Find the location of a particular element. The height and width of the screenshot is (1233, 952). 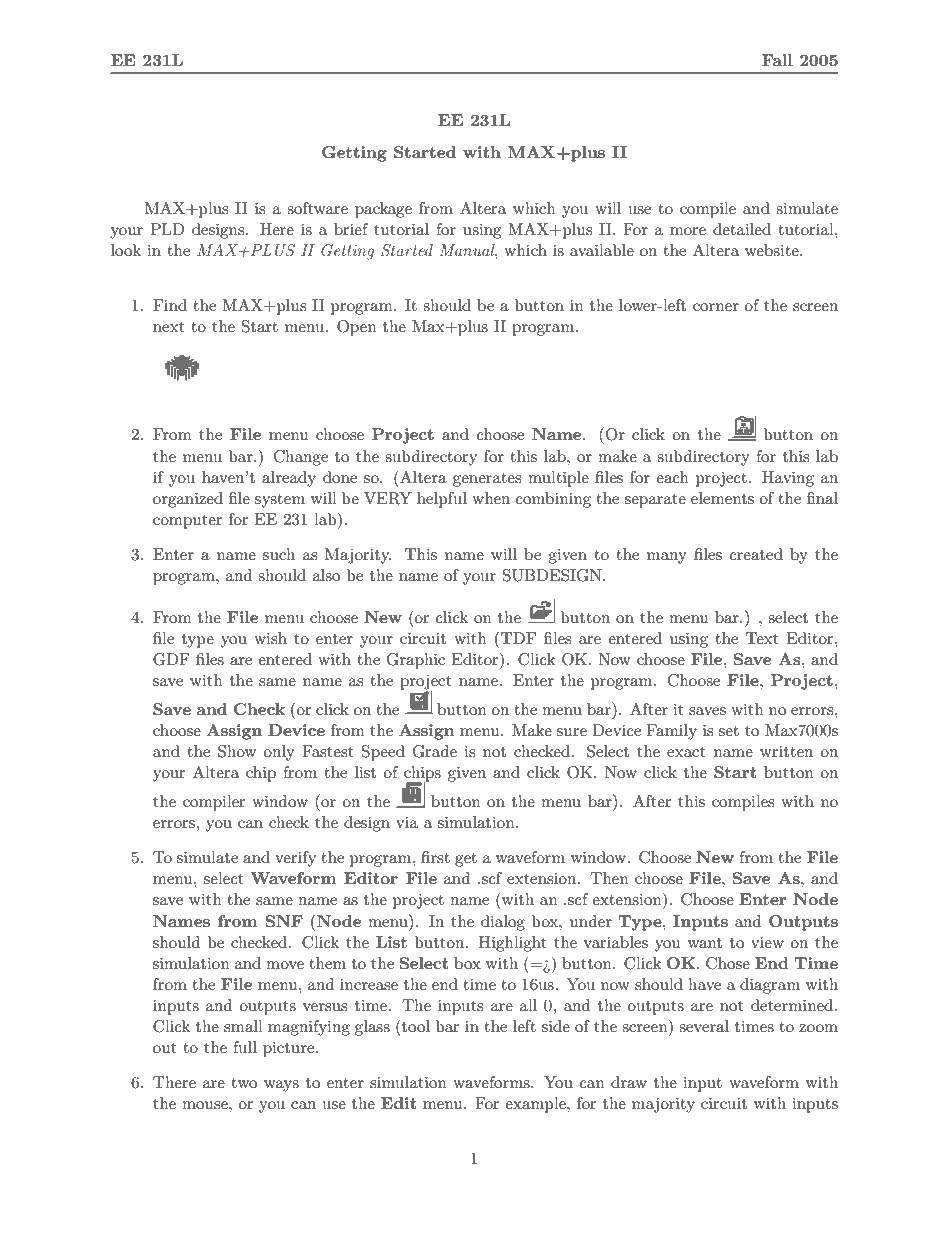

Open is located at coordinates (357, 328).
